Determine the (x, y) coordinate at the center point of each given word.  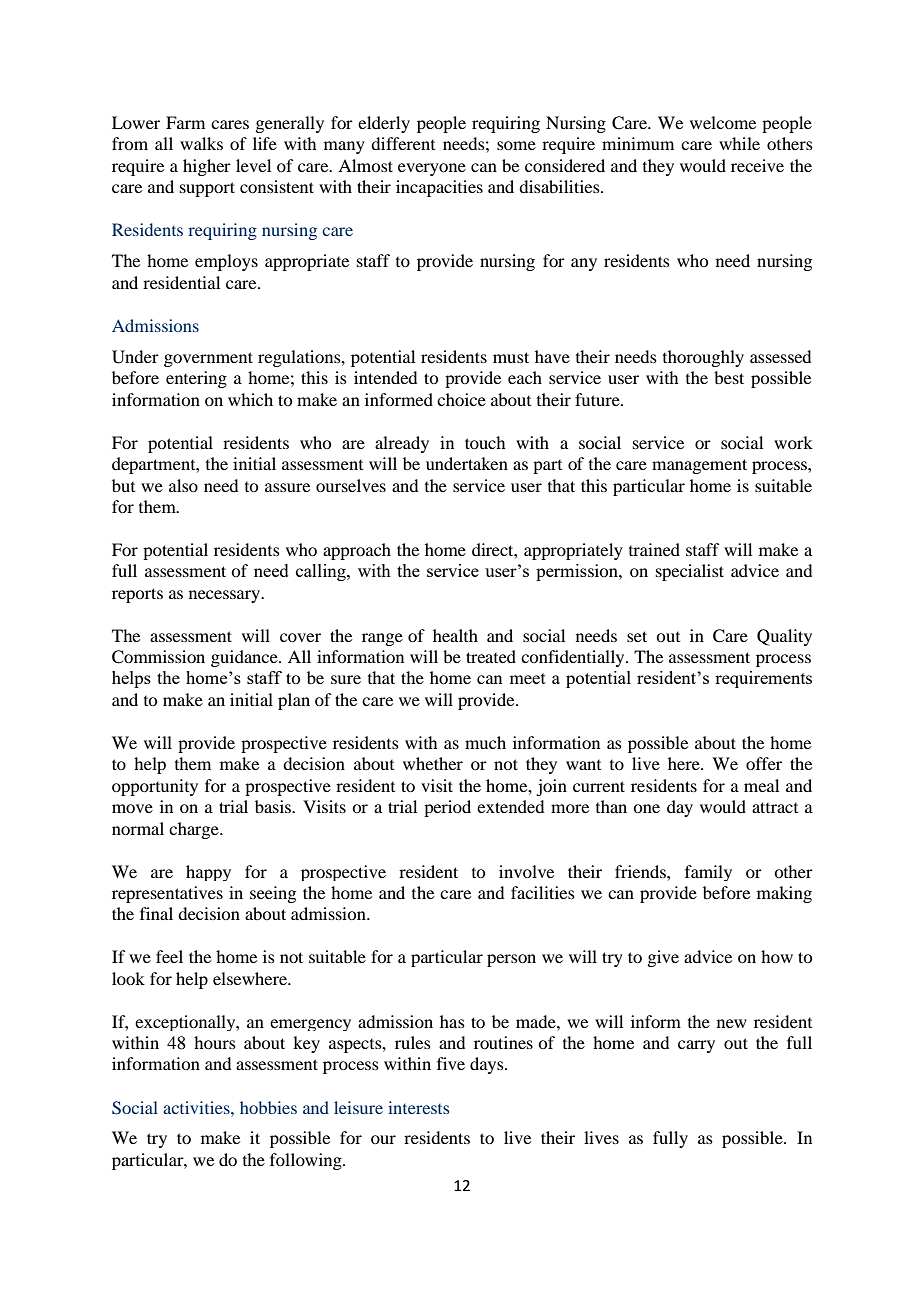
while (739, 143)
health (455, 635)
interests (418, 1107)
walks (201, 143)
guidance (245, 658)
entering (196, 379)
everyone (432, 169)
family (708, 873)
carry (696, 1046)
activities (197, 1107)
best (729, 377)
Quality (784, 637)
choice (461, 399)
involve (526, 871)
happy (208, 873)
